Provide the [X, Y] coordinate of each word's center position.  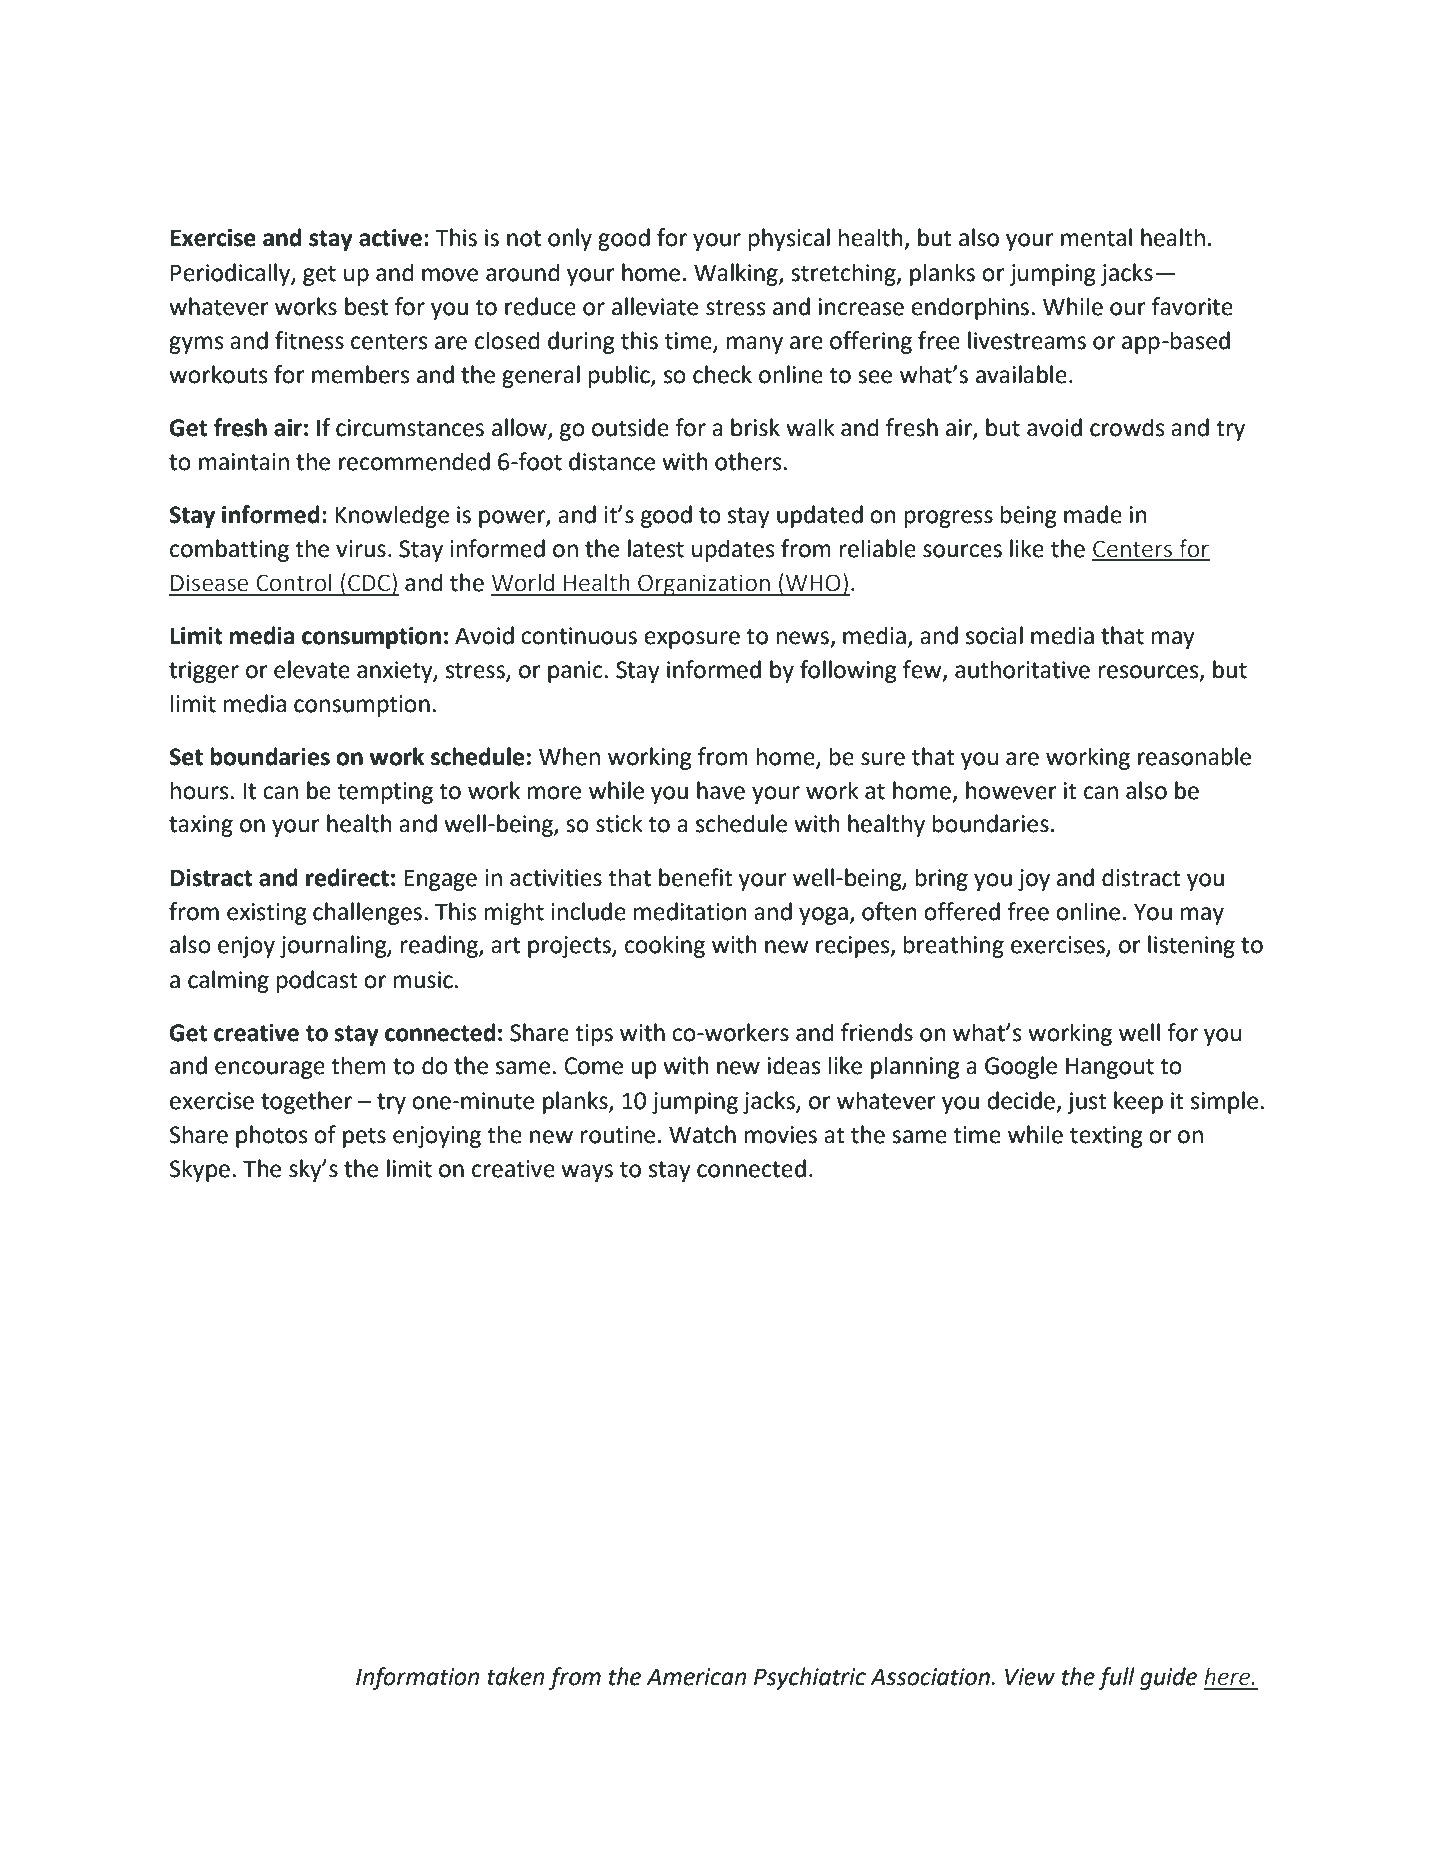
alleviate [655, 306]
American [696, 1677]
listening [1191, 946]
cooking [665, 946]
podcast [317, 981]
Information [417, 1678]
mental [1096, 237]
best [366, 306]
